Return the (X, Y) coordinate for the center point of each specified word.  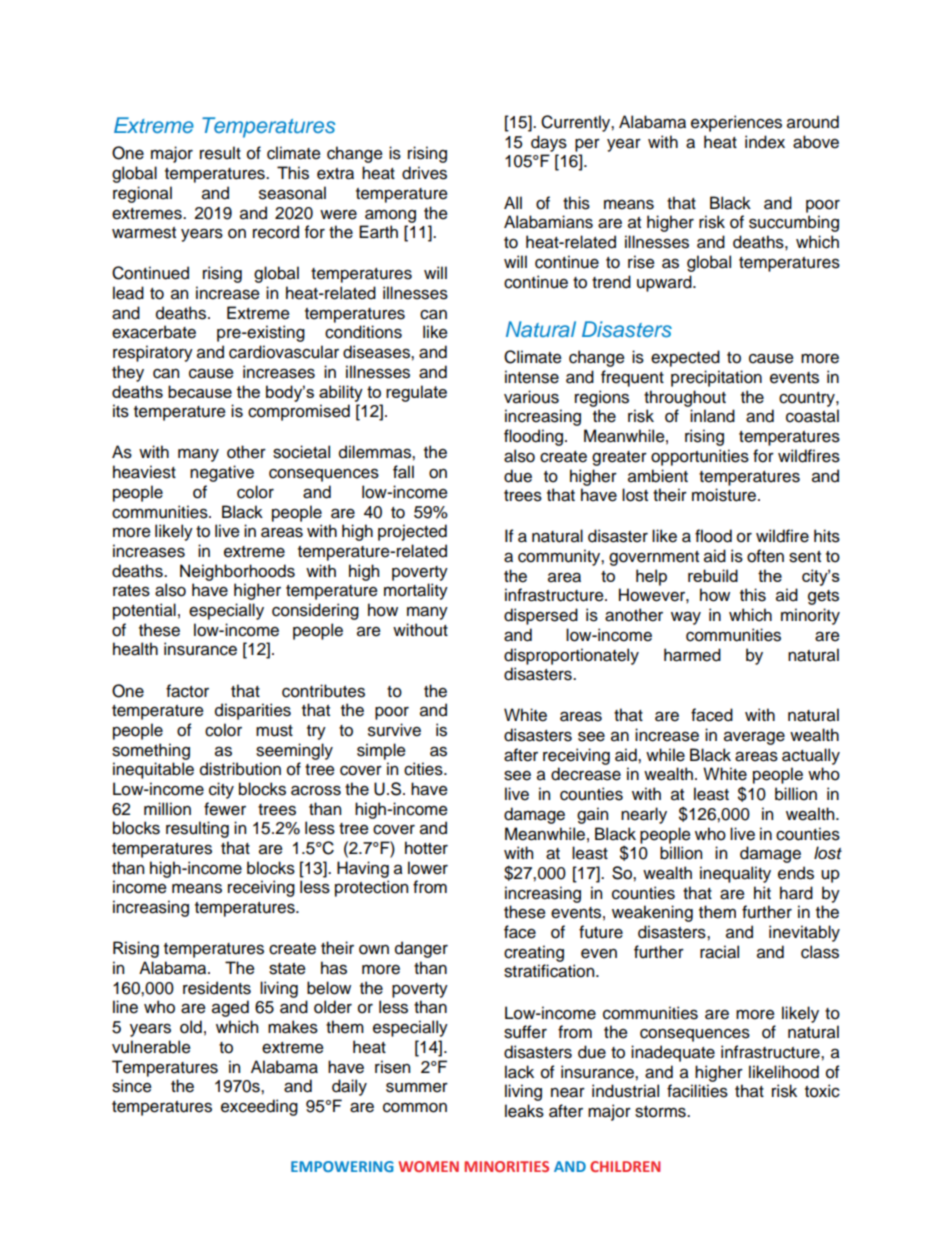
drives (424, 173)
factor (187, 691)
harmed (692, 655)
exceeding (259, 1107)
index (765, 142)
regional (142, 194)
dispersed (541, 616)
